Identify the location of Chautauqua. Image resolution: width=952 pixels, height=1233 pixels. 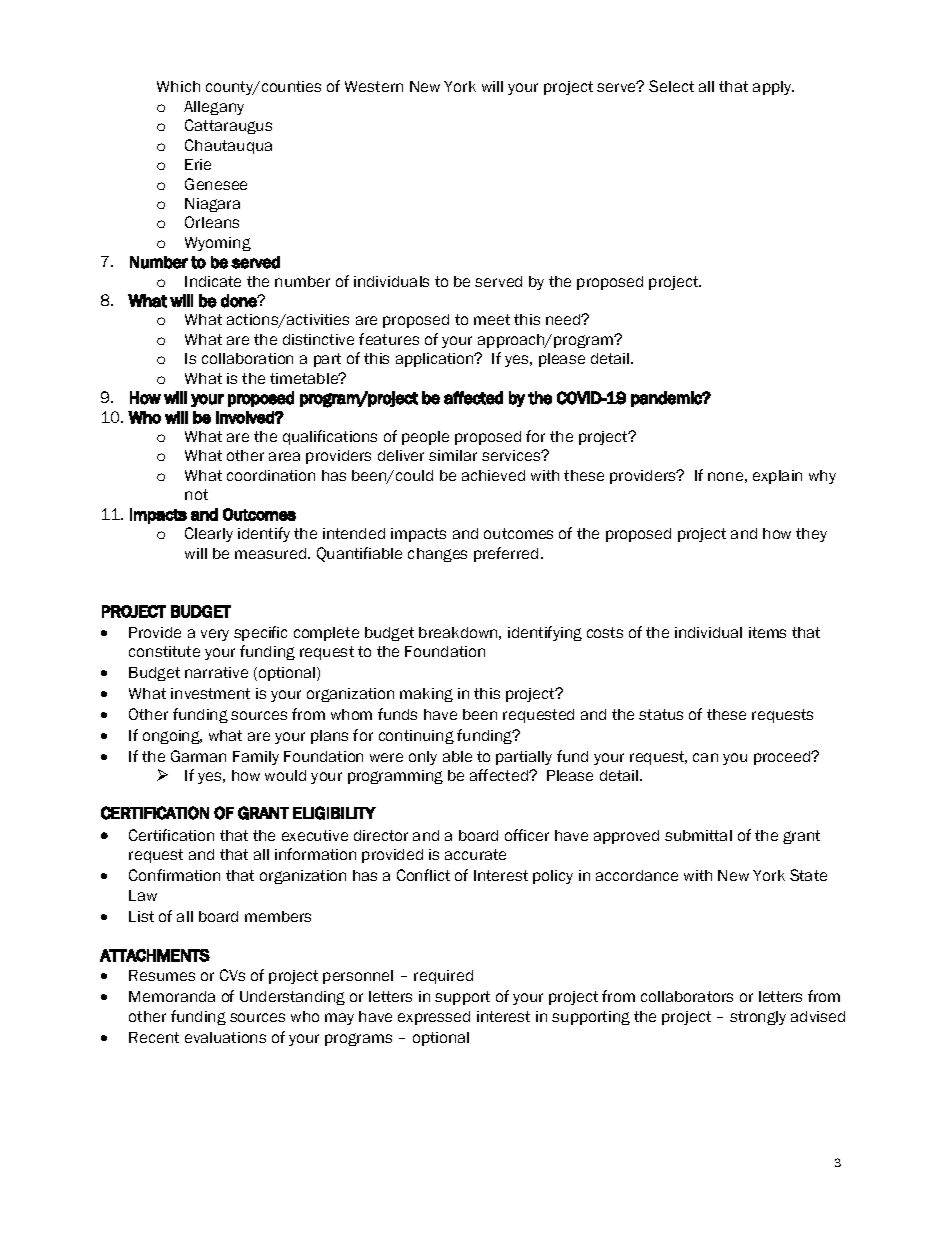
(228, 146).
